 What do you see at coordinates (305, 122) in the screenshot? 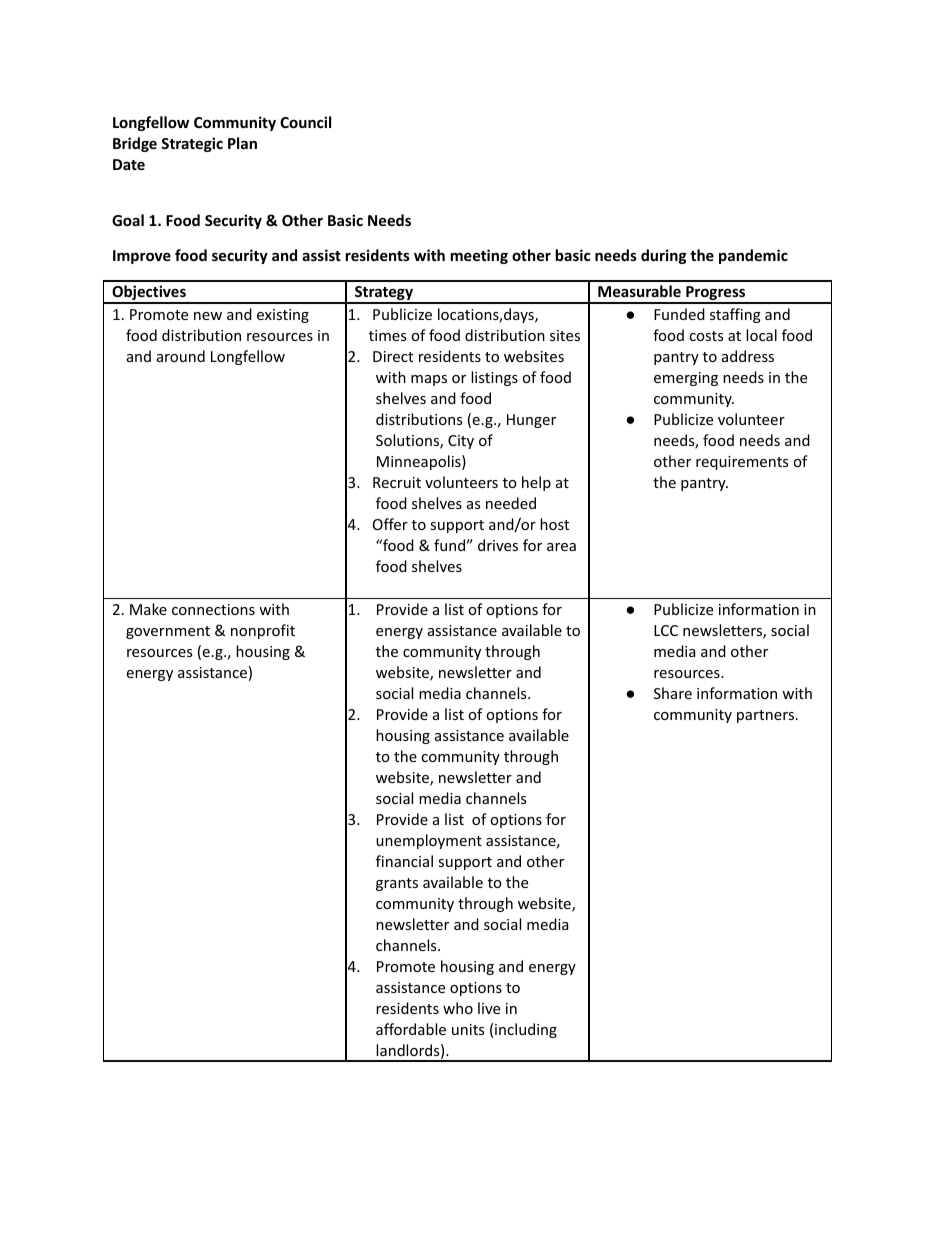
I see `Council` at bounding box center [305, 122].
